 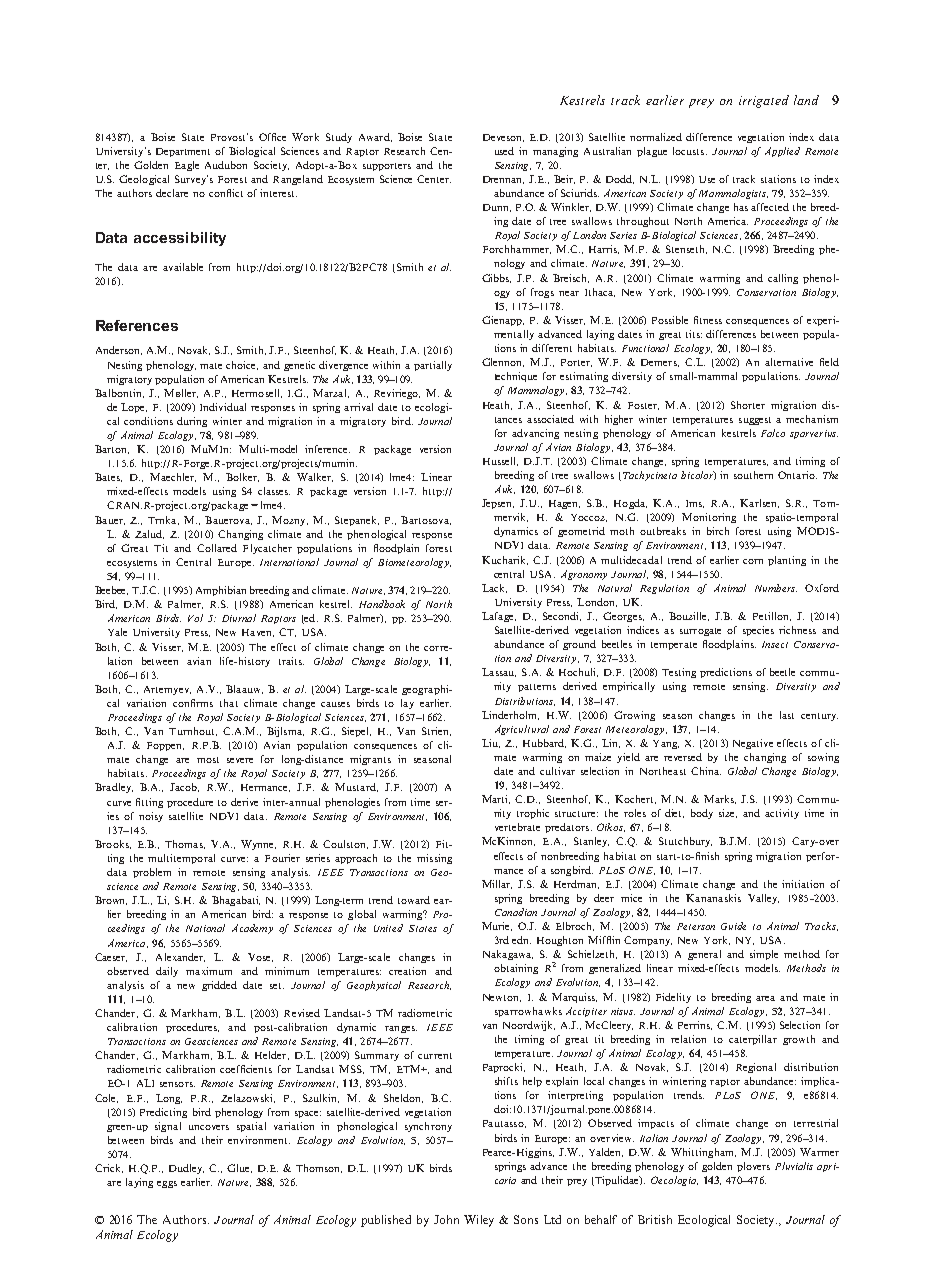 What do you see at coordinates (479, 1221) in the document?
I see `Wiley` at bounding box center [479, 1221].
